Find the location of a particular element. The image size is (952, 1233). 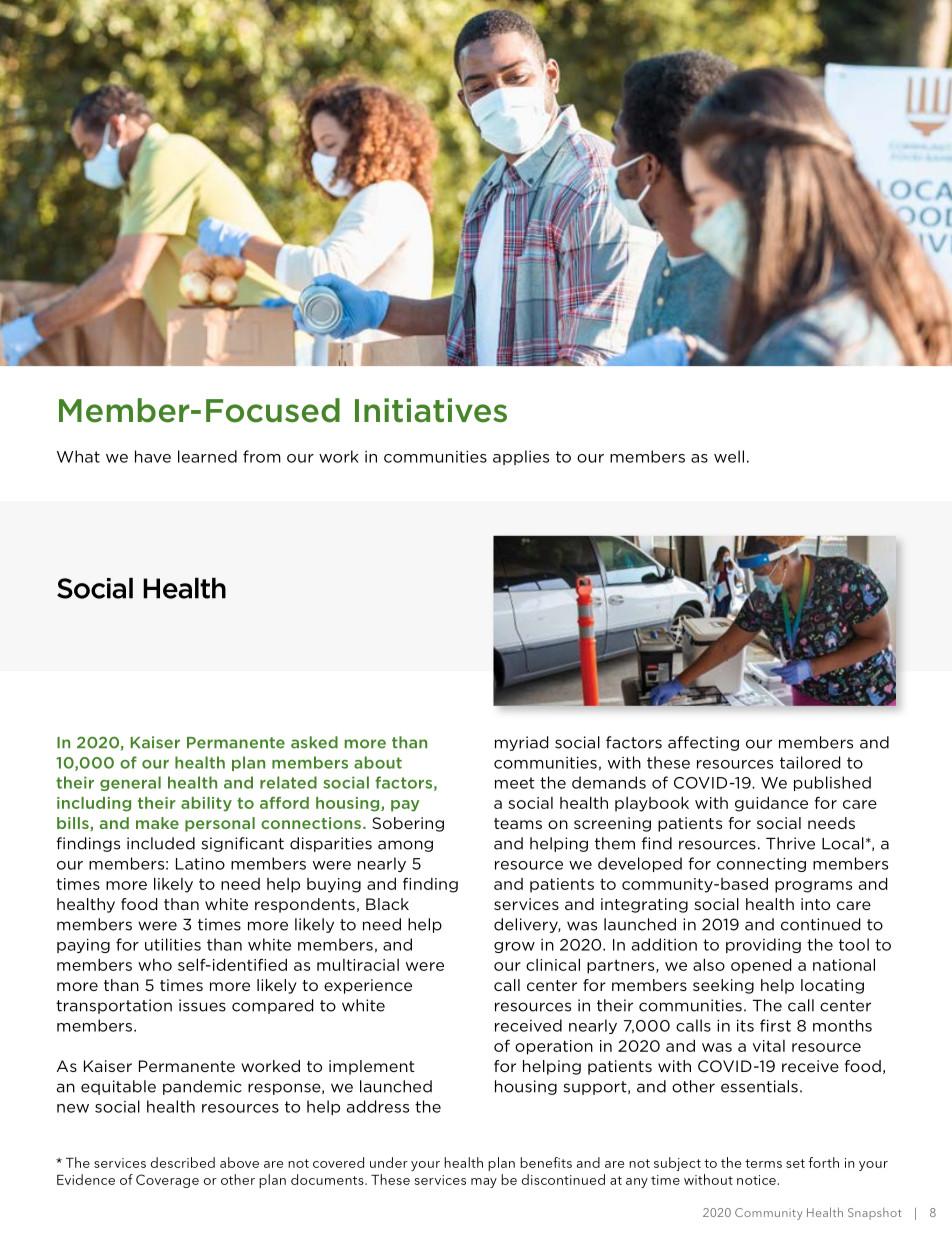

make is located at coordinates (157, 823).
